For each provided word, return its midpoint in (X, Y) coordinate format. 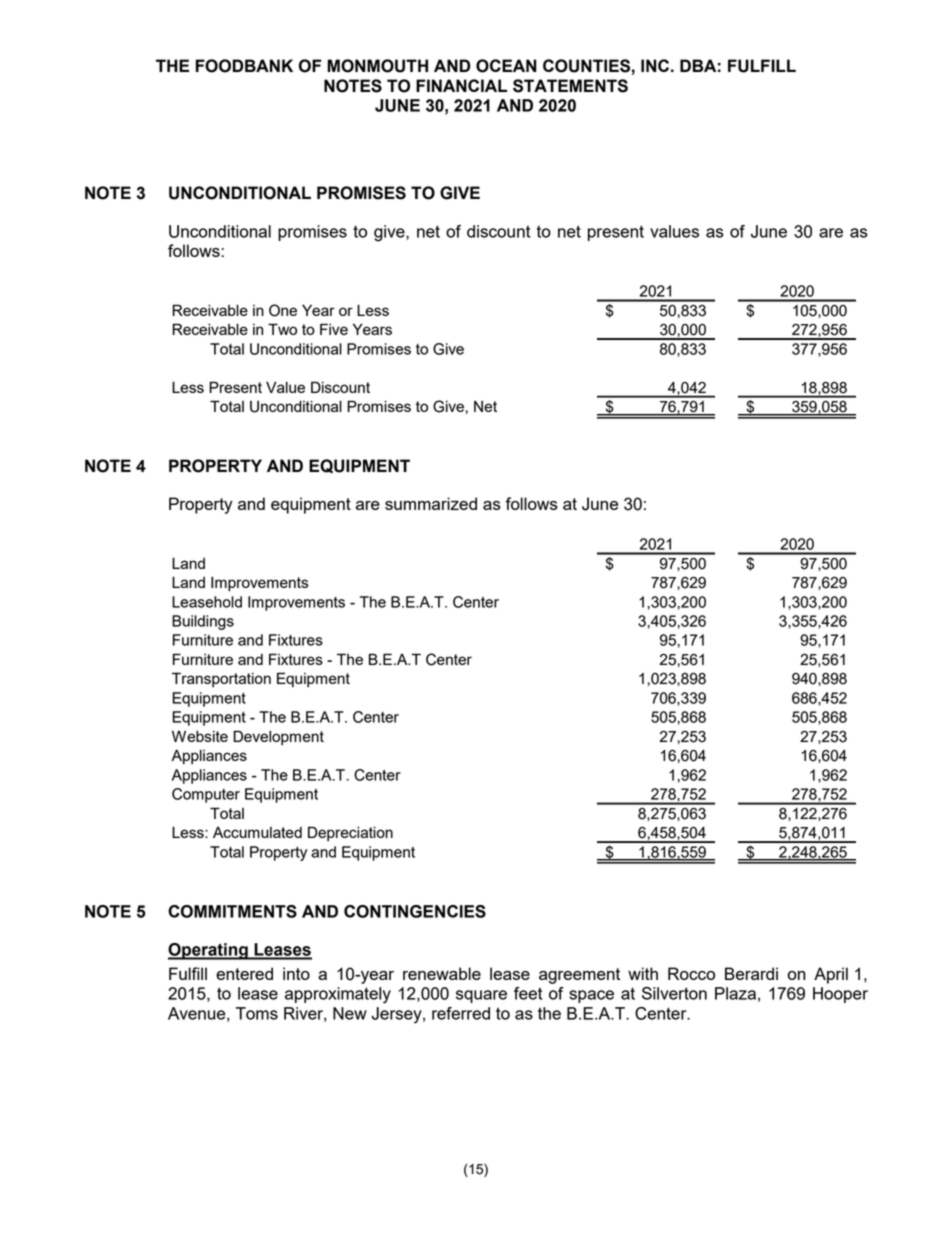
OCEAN (506, 66)
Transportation (221, 679)
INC (655, 65)
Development (278, 737)
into (296, 973)
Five (334, 329)
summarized (431, 503)
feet (528, 993)
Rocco (691, 973)
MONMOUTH (377, 66)
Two (282, 329)
